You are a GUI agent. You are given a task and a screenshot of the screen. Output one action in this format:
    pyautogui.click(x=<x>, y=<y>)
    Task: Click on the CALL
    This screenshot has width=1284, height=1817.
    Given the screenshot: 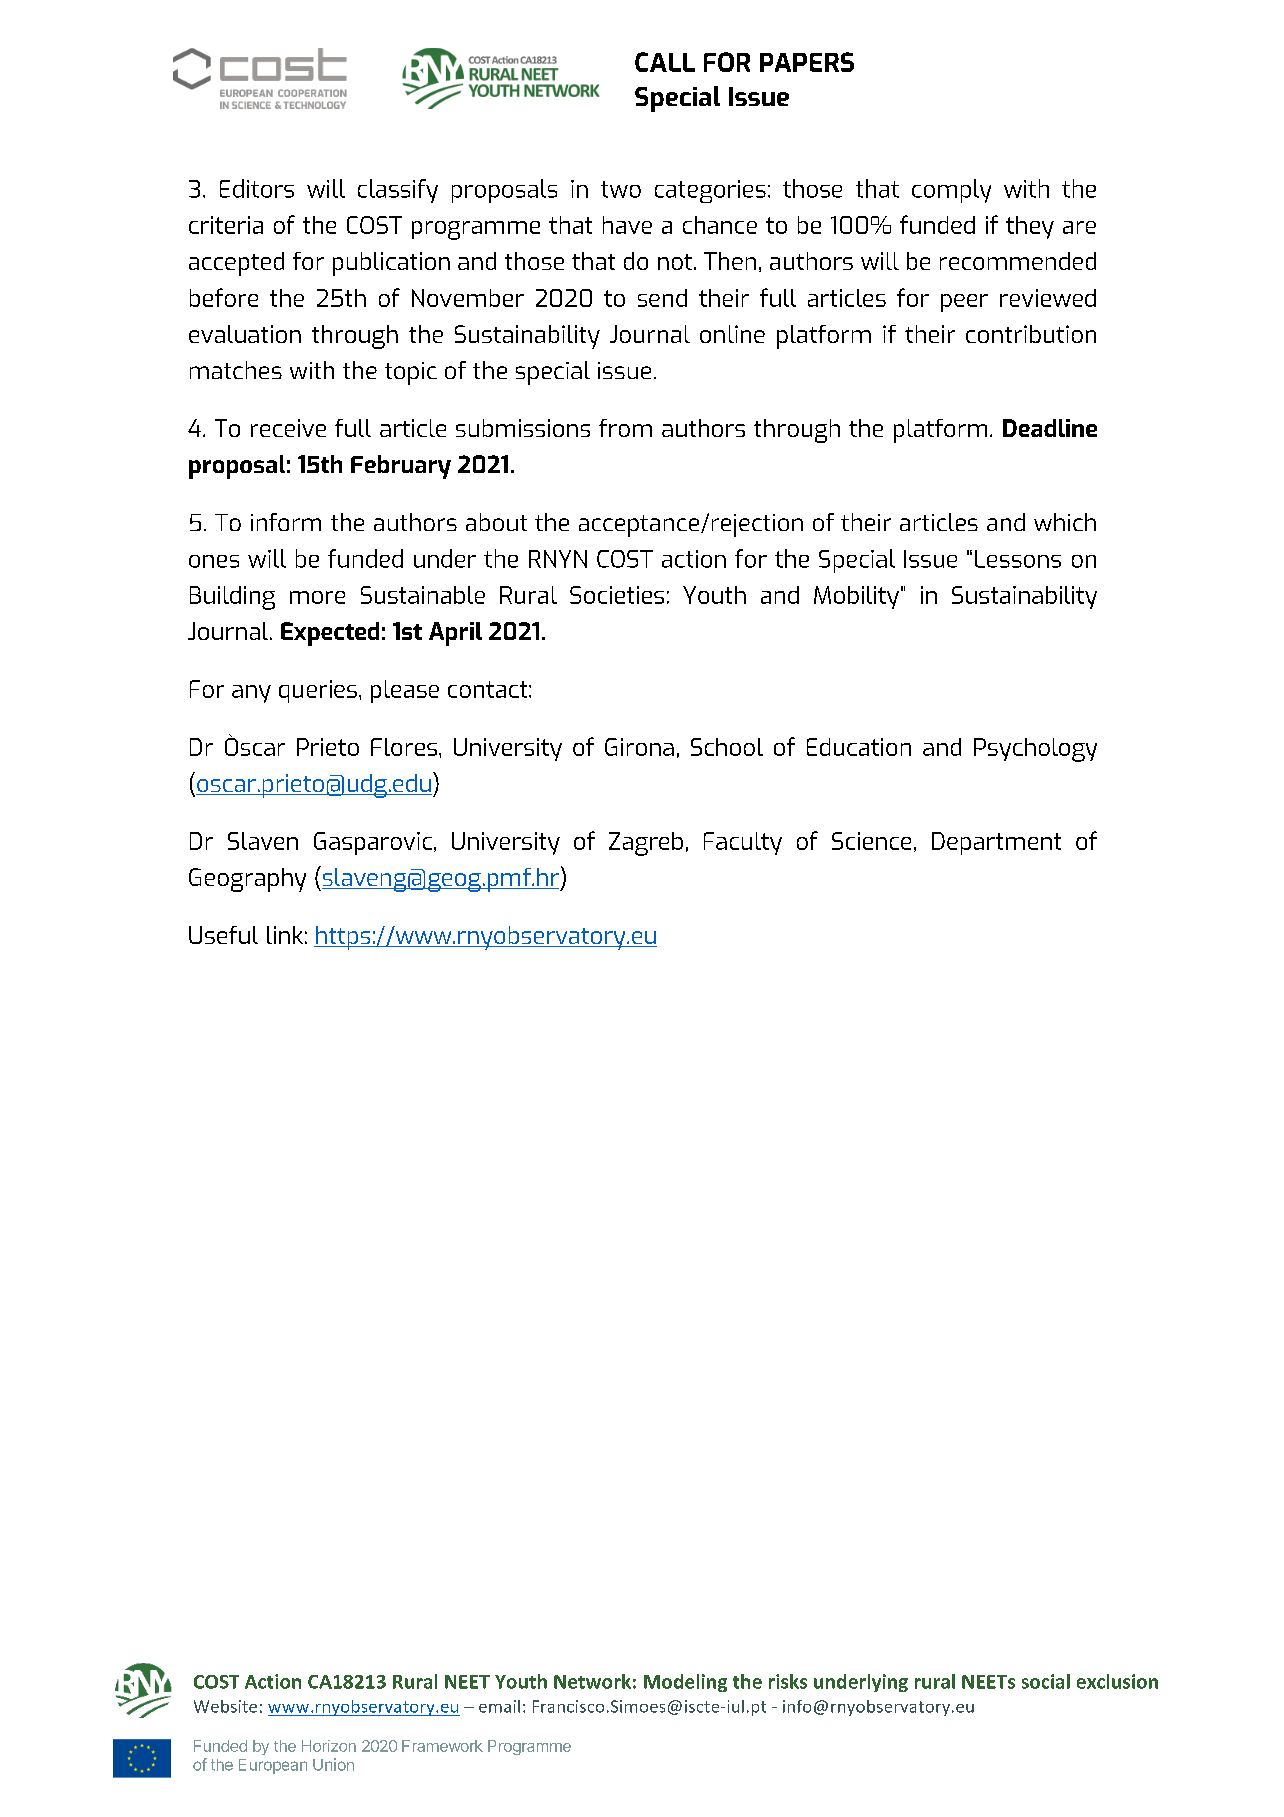 What is the action you would take?
    pyautogui.click(x=665, y=62)
